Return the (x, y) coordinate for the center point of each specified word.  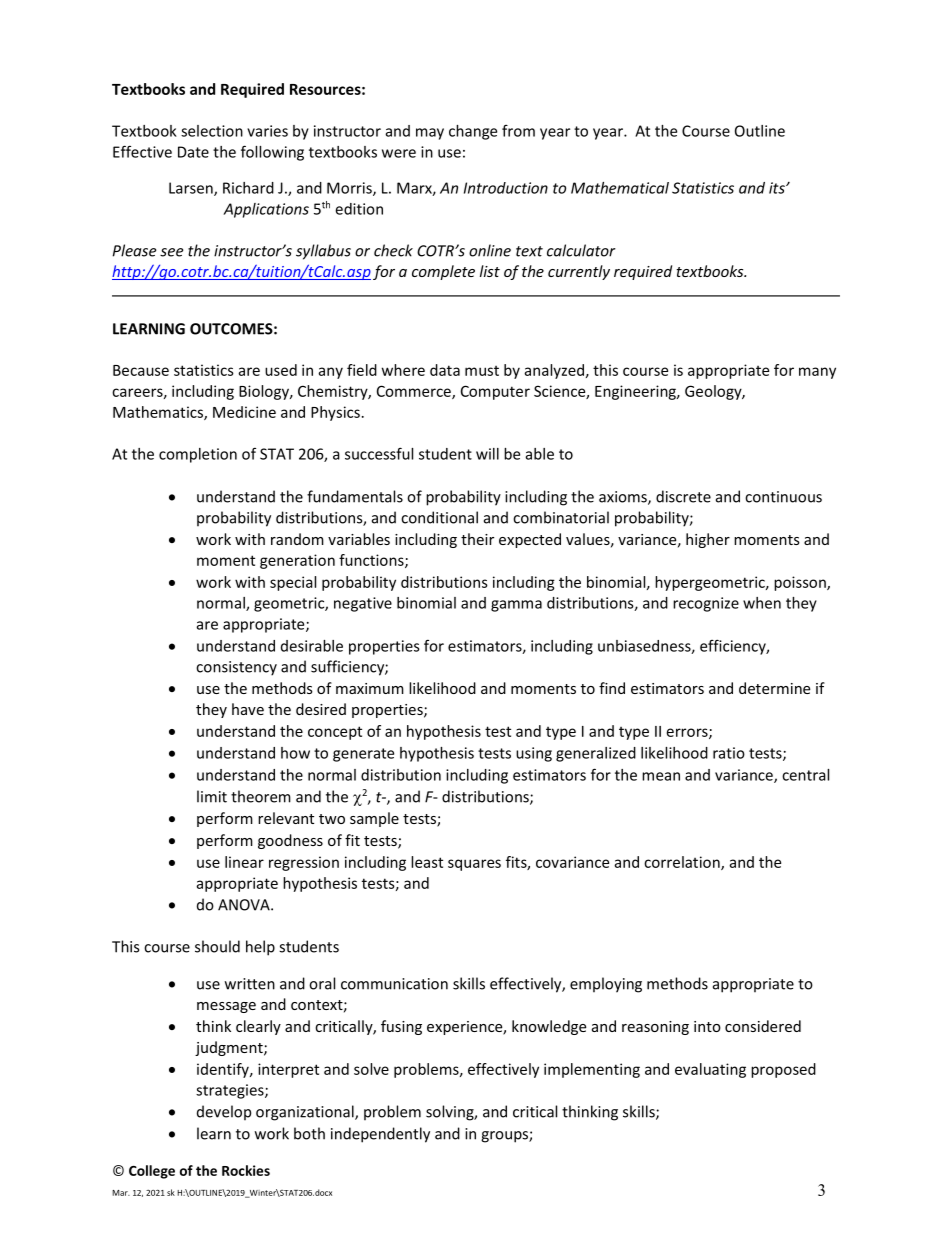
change (473, 132)
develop (224, 1113)
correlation (683, 863)
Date (193, 152)
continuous (783, 497)
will (487, 454)
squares (474, 865)
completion (198, 455)
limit (212, 796)
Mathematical (620, 188)
